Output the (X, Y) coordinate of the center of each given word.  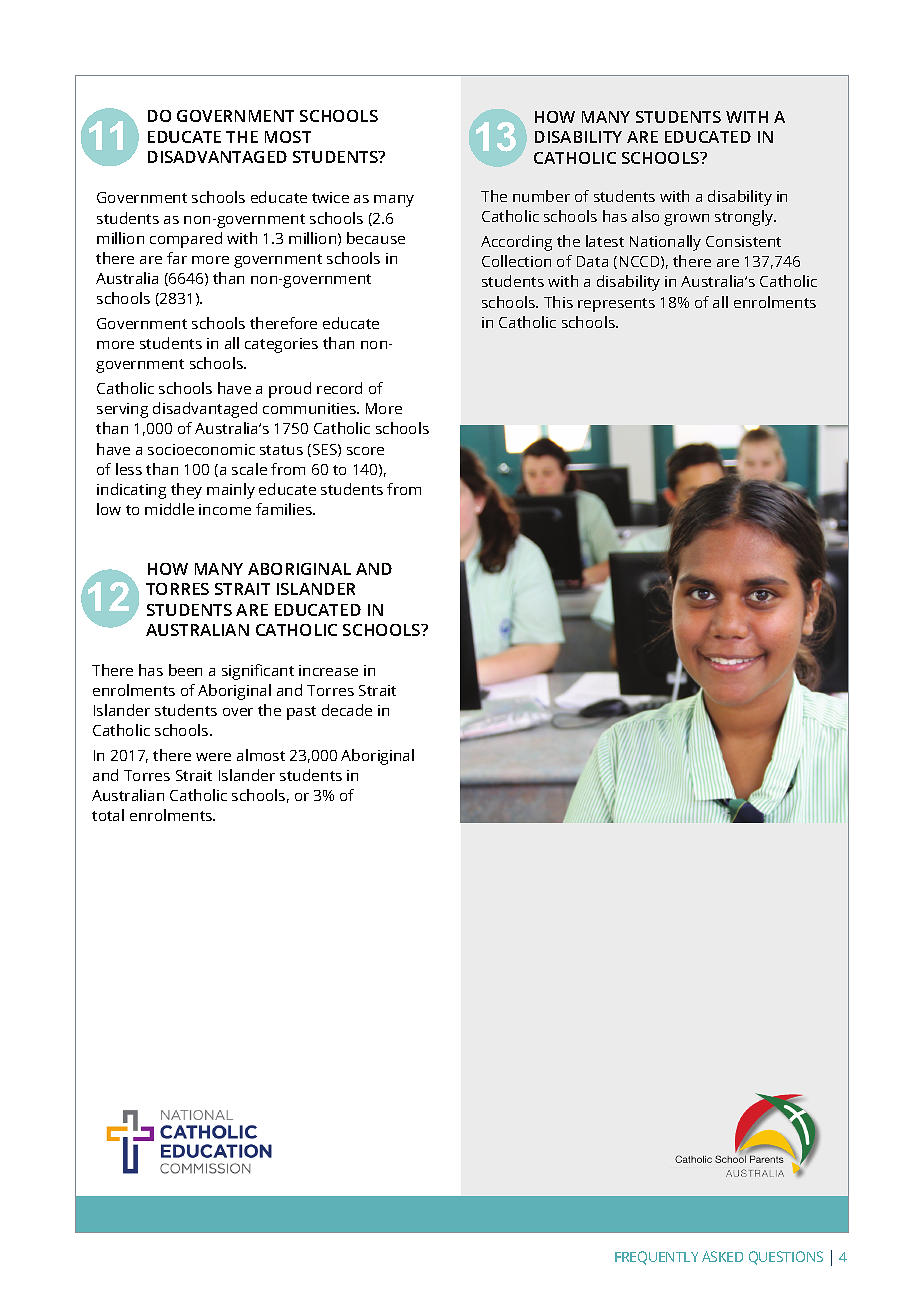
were (213, 757)
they (186, 491)
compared (186, 240)
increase (328, 670)
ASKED (722, 1256)
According (516, 243)
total (108, 815)
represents (616, 305)
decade (347, 710)
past (301, 713)
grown (686, 220)
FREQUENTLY (656, 1258)
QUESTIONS (786, 1258)
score (365, 451)
